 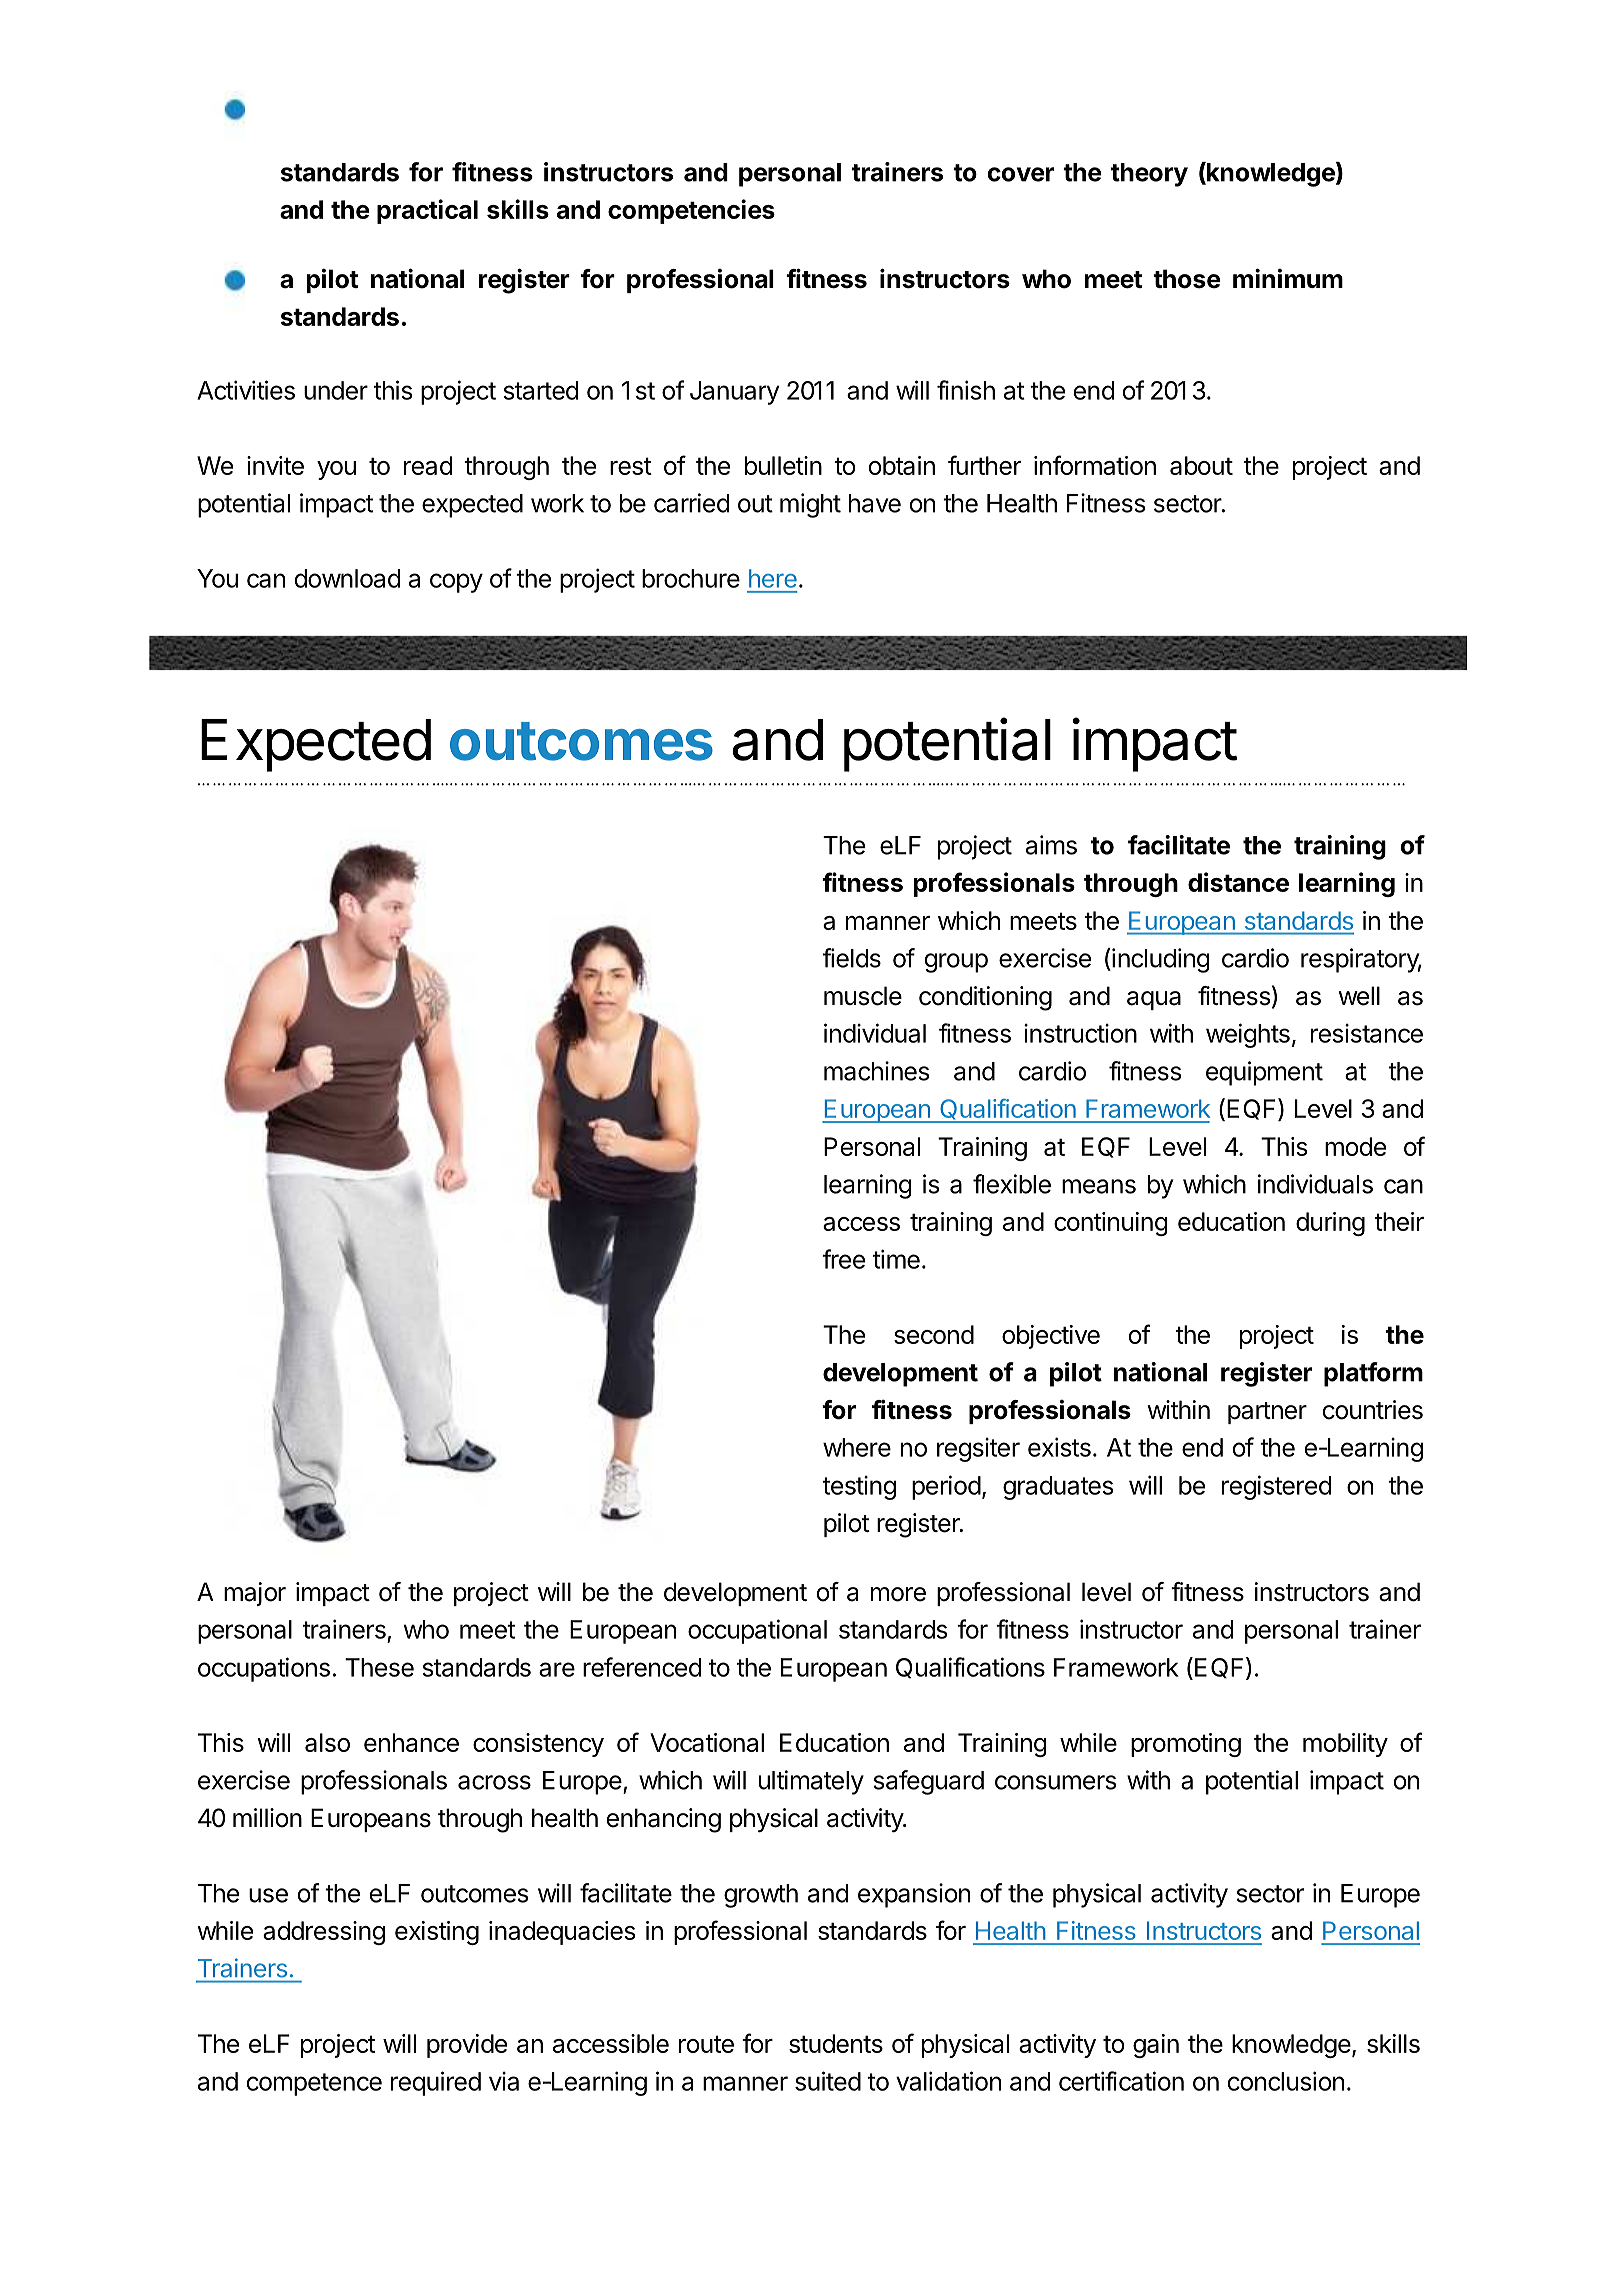 What do you see at coordinates (255, 1594) in the screenshot?
I see `major` at bounding box center [255, 1594].
